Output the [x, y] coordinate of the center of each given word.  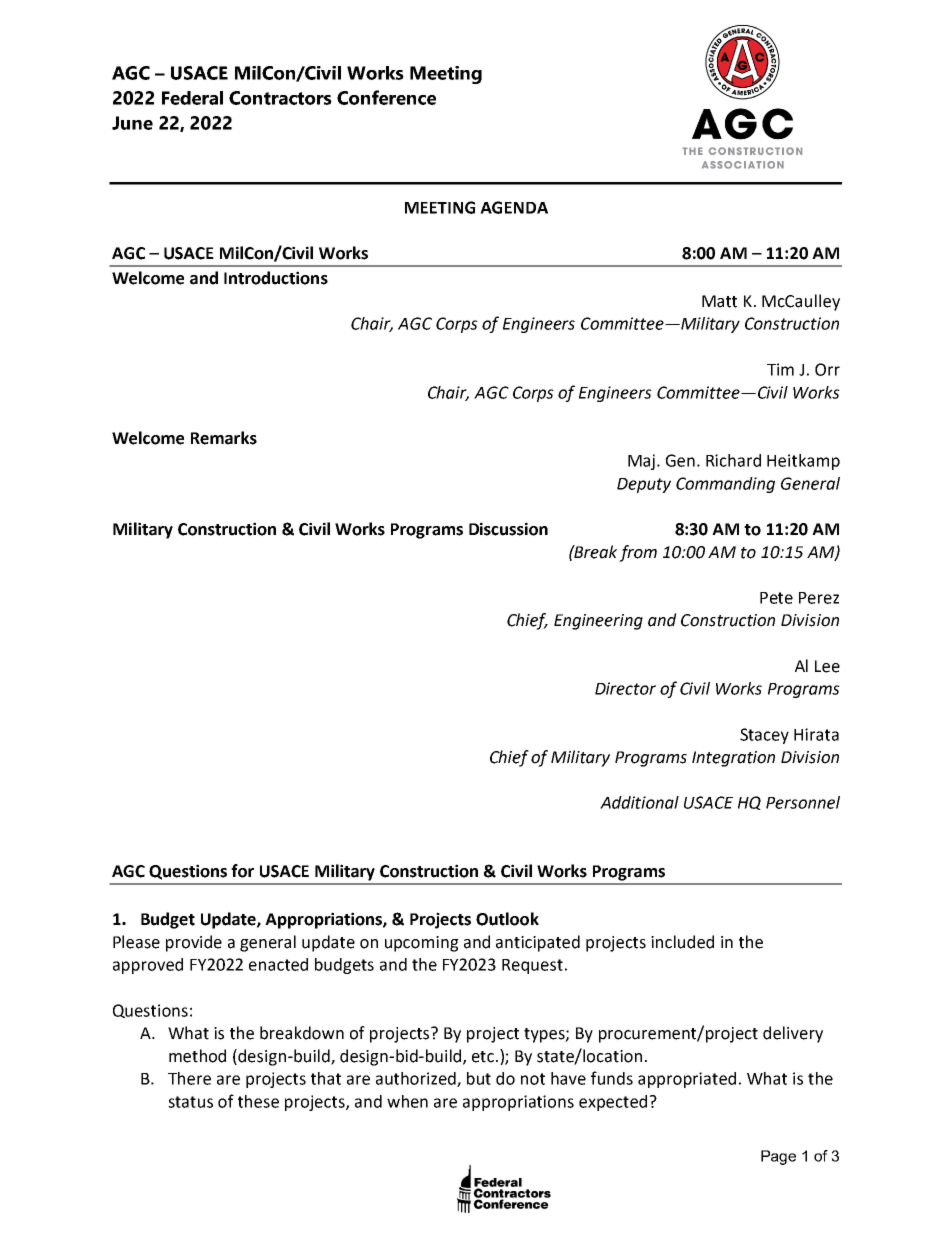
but [479, 1078]
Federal [192, 98]
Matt [719, 301]
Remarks [224, 438]
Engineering [598, 622]
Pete [776, 598]
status [190, 1102]
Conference [386, 97]
